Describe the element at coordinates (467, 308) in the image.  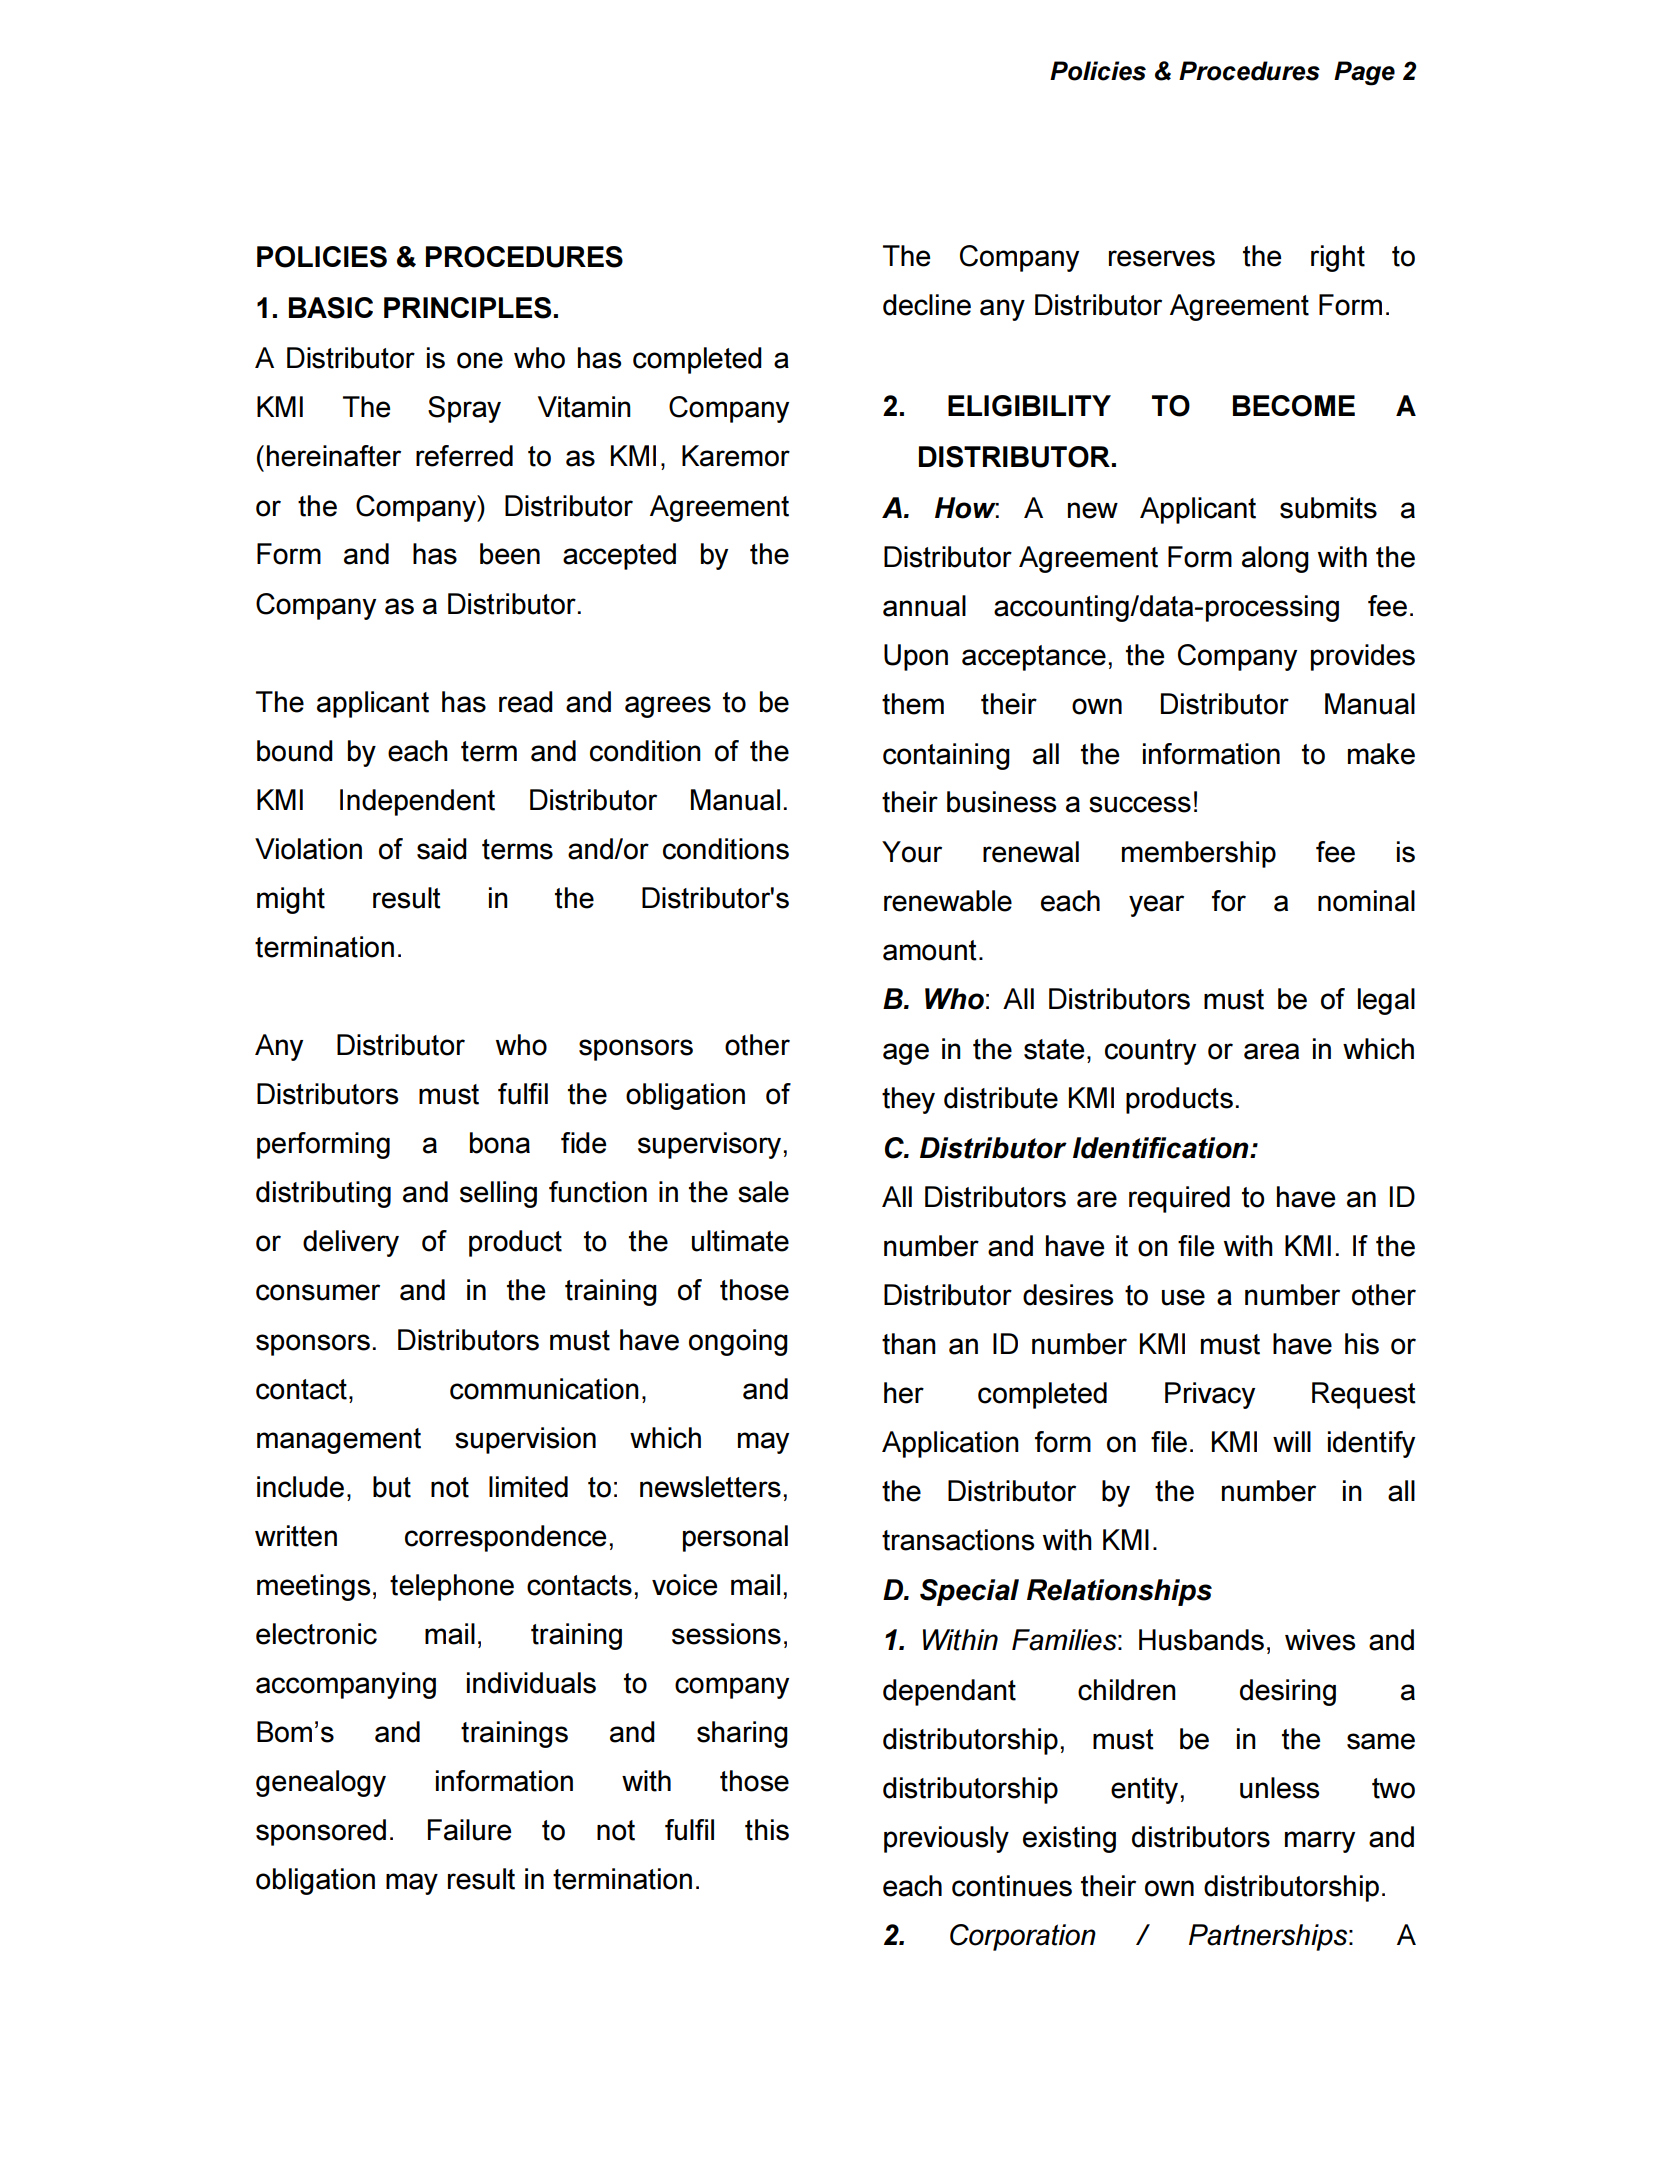
I see `PRINCIPLES` at that location.
